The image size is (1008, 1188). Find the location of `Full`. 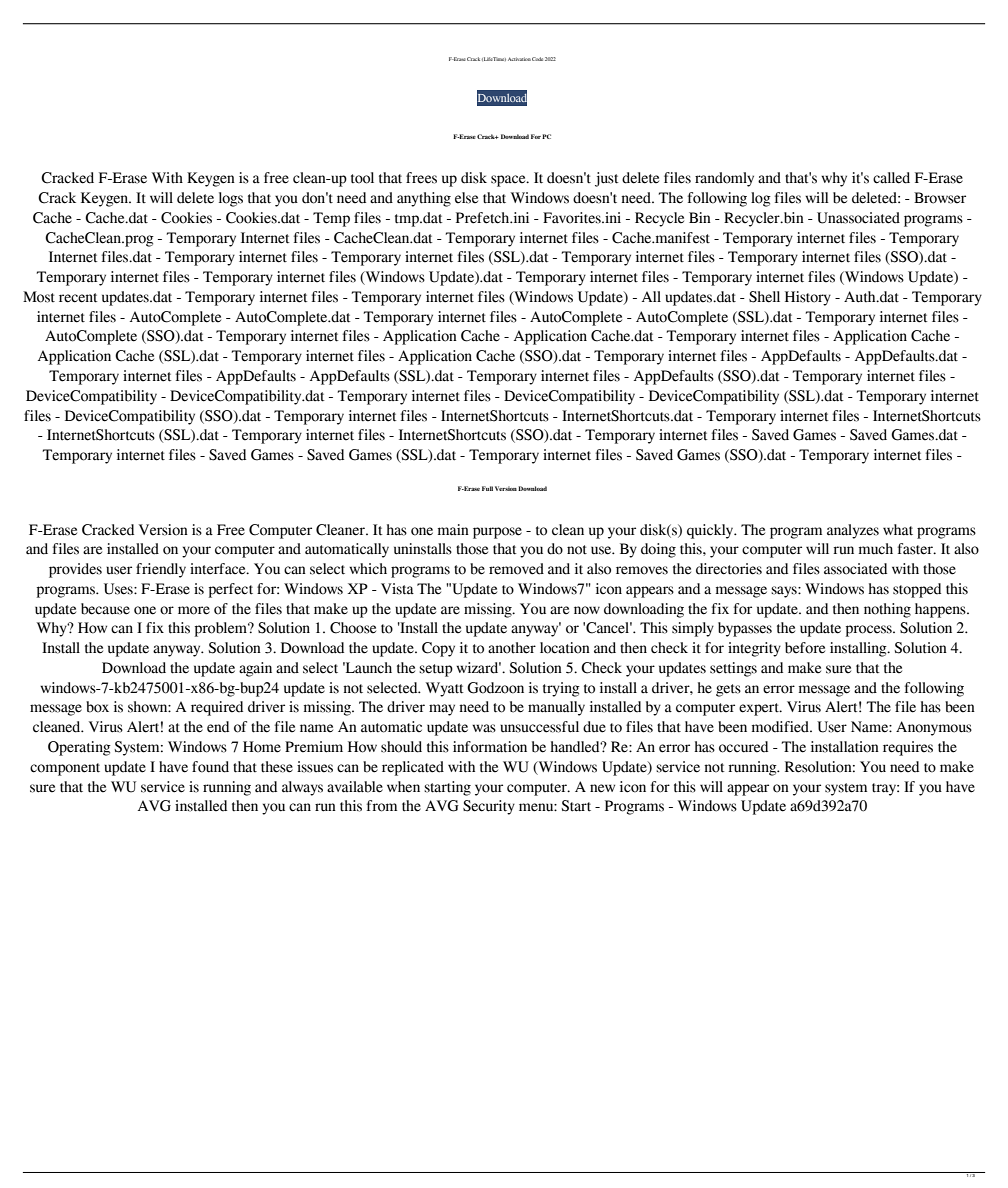

Full is located at coordinates (487, 488).
